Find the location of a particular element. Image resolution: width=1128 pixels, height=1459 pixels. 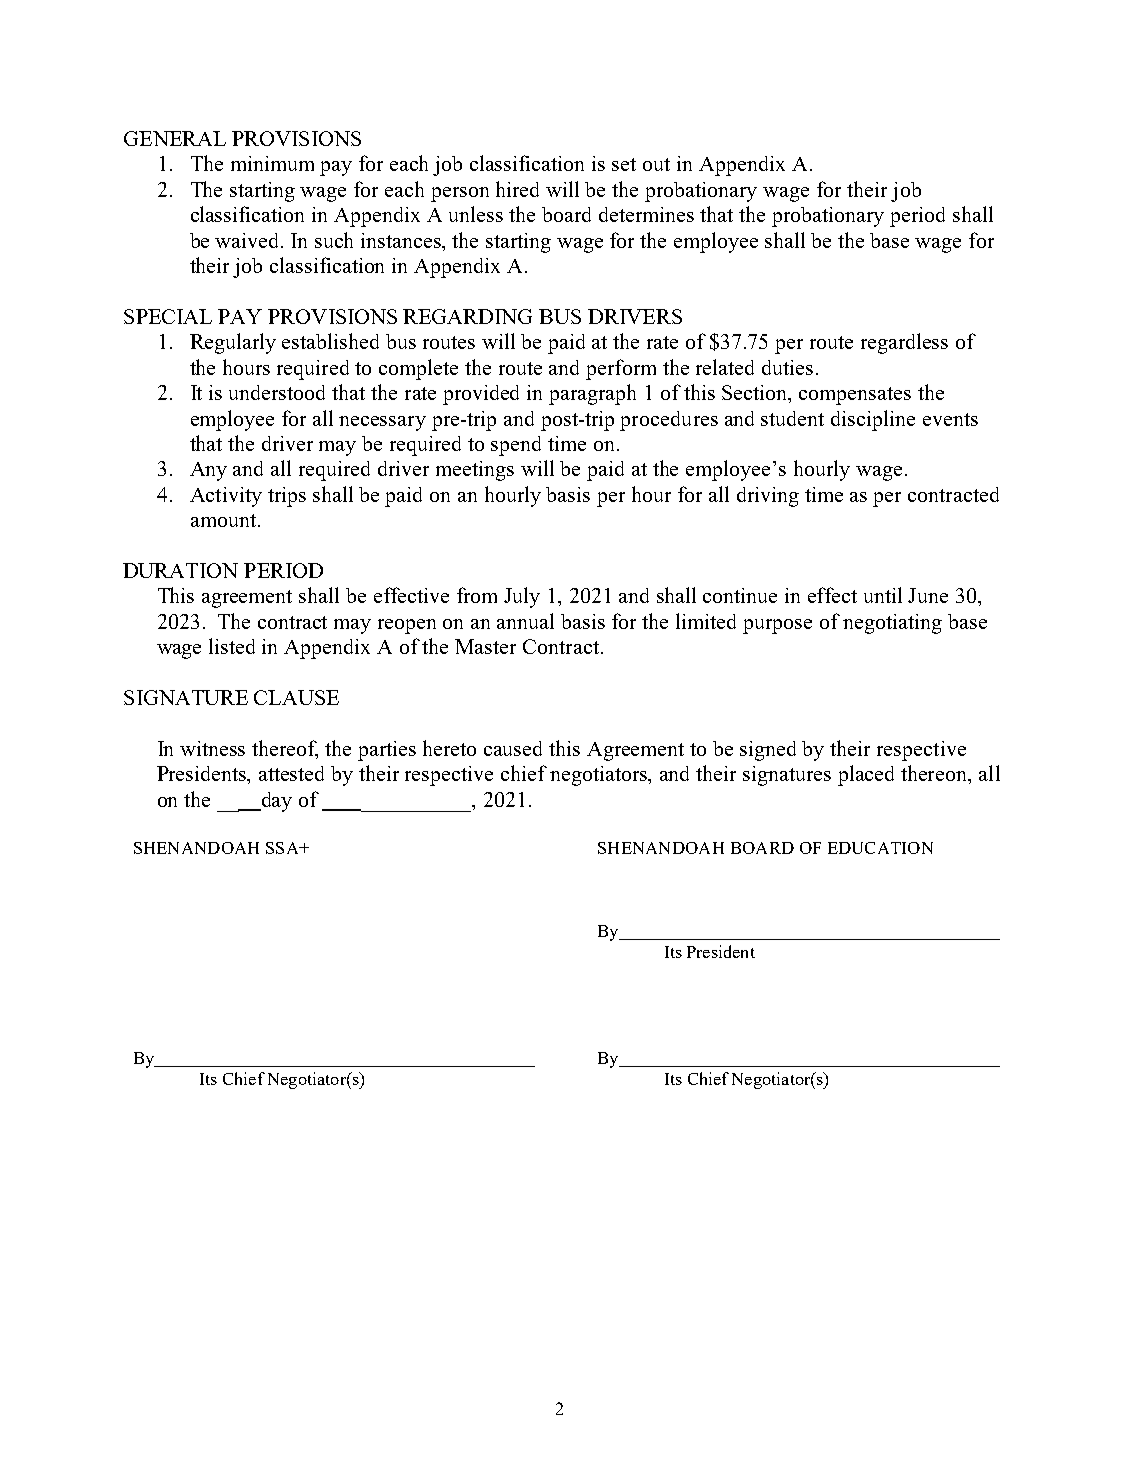

meetings is located at coordinates (475, 471).
